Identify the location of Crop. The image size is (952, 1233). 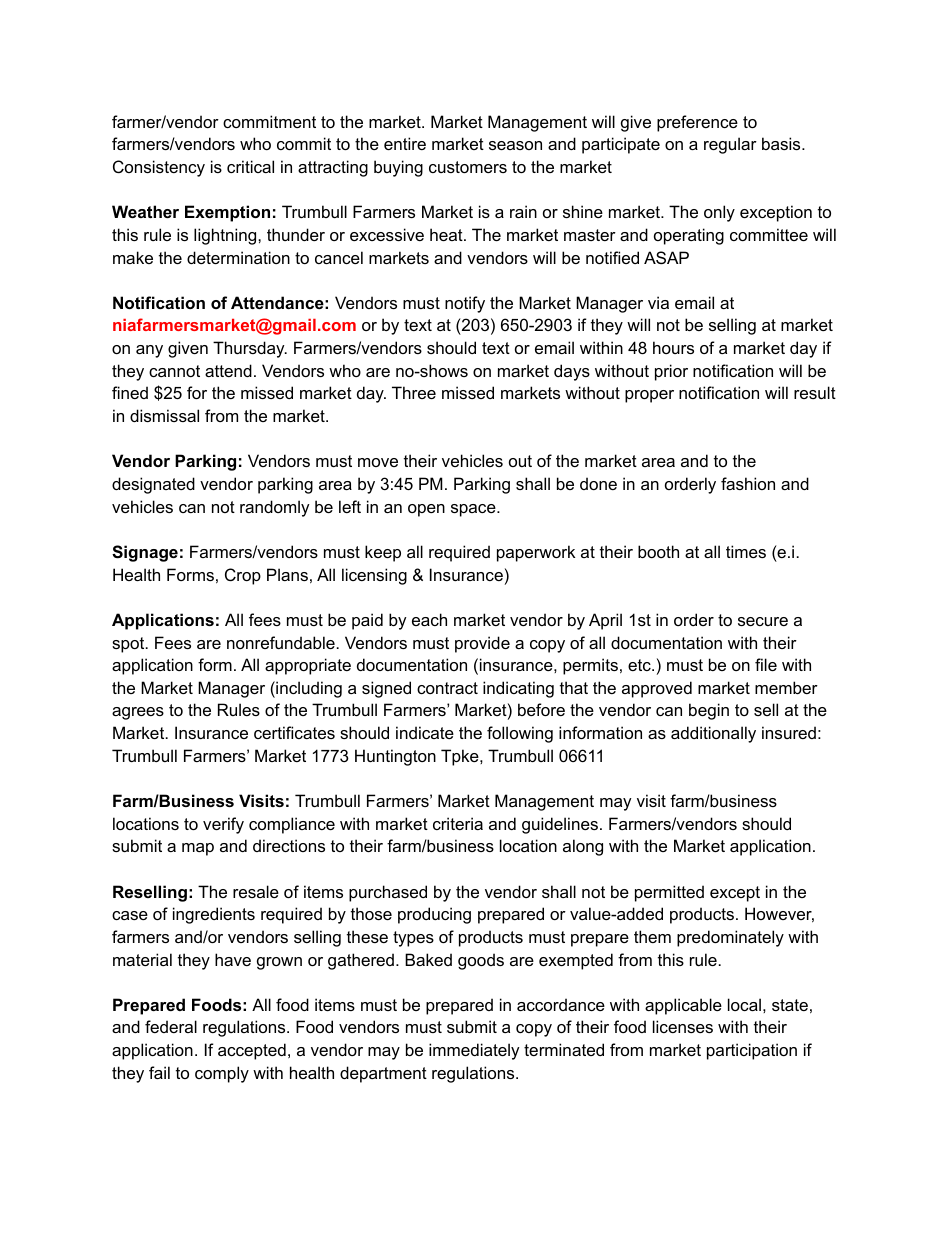
(243, 576).
